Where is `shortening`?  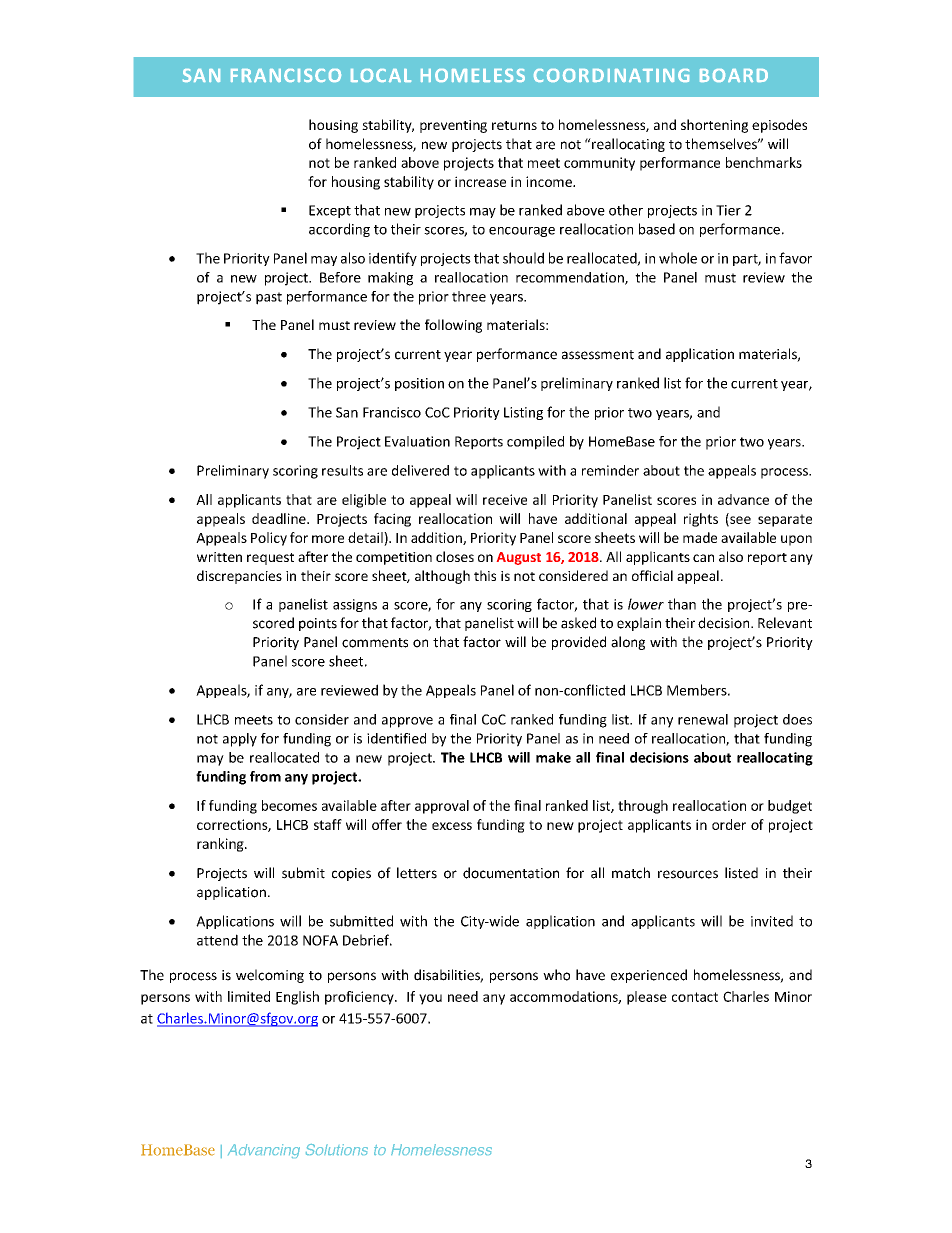
shortening is located at coordinates (714, 126).
